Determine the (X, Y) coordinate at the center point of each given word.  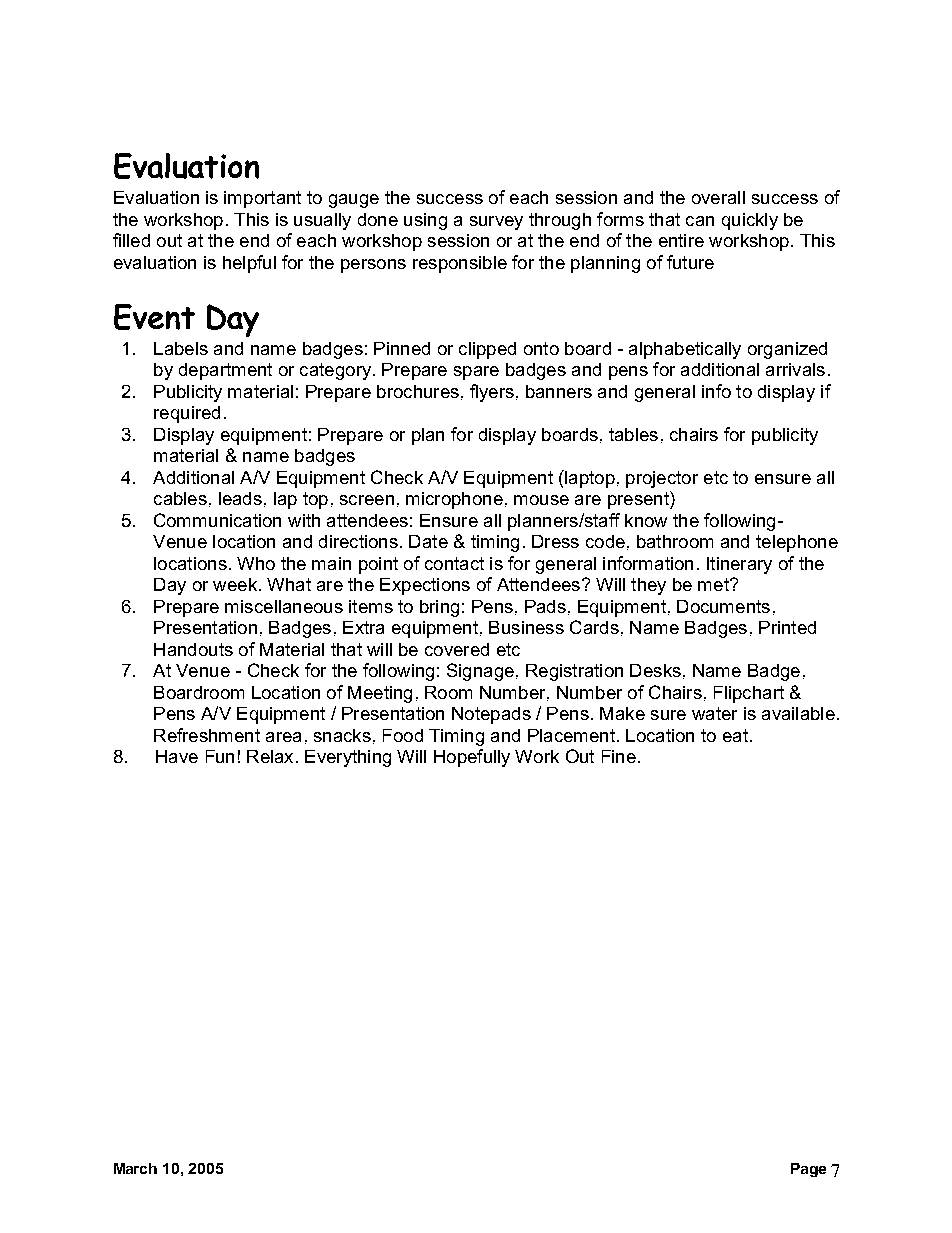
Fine (619, 756)
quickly (750, 221)
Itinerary (739, 565)
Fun (220, 756)
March (135, 1168)
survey (496, 223)
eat (735, 735)
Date (428, 541)
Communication (217, 520)
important (262, 199)
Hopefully (472, 758)
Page (808, 1170)
